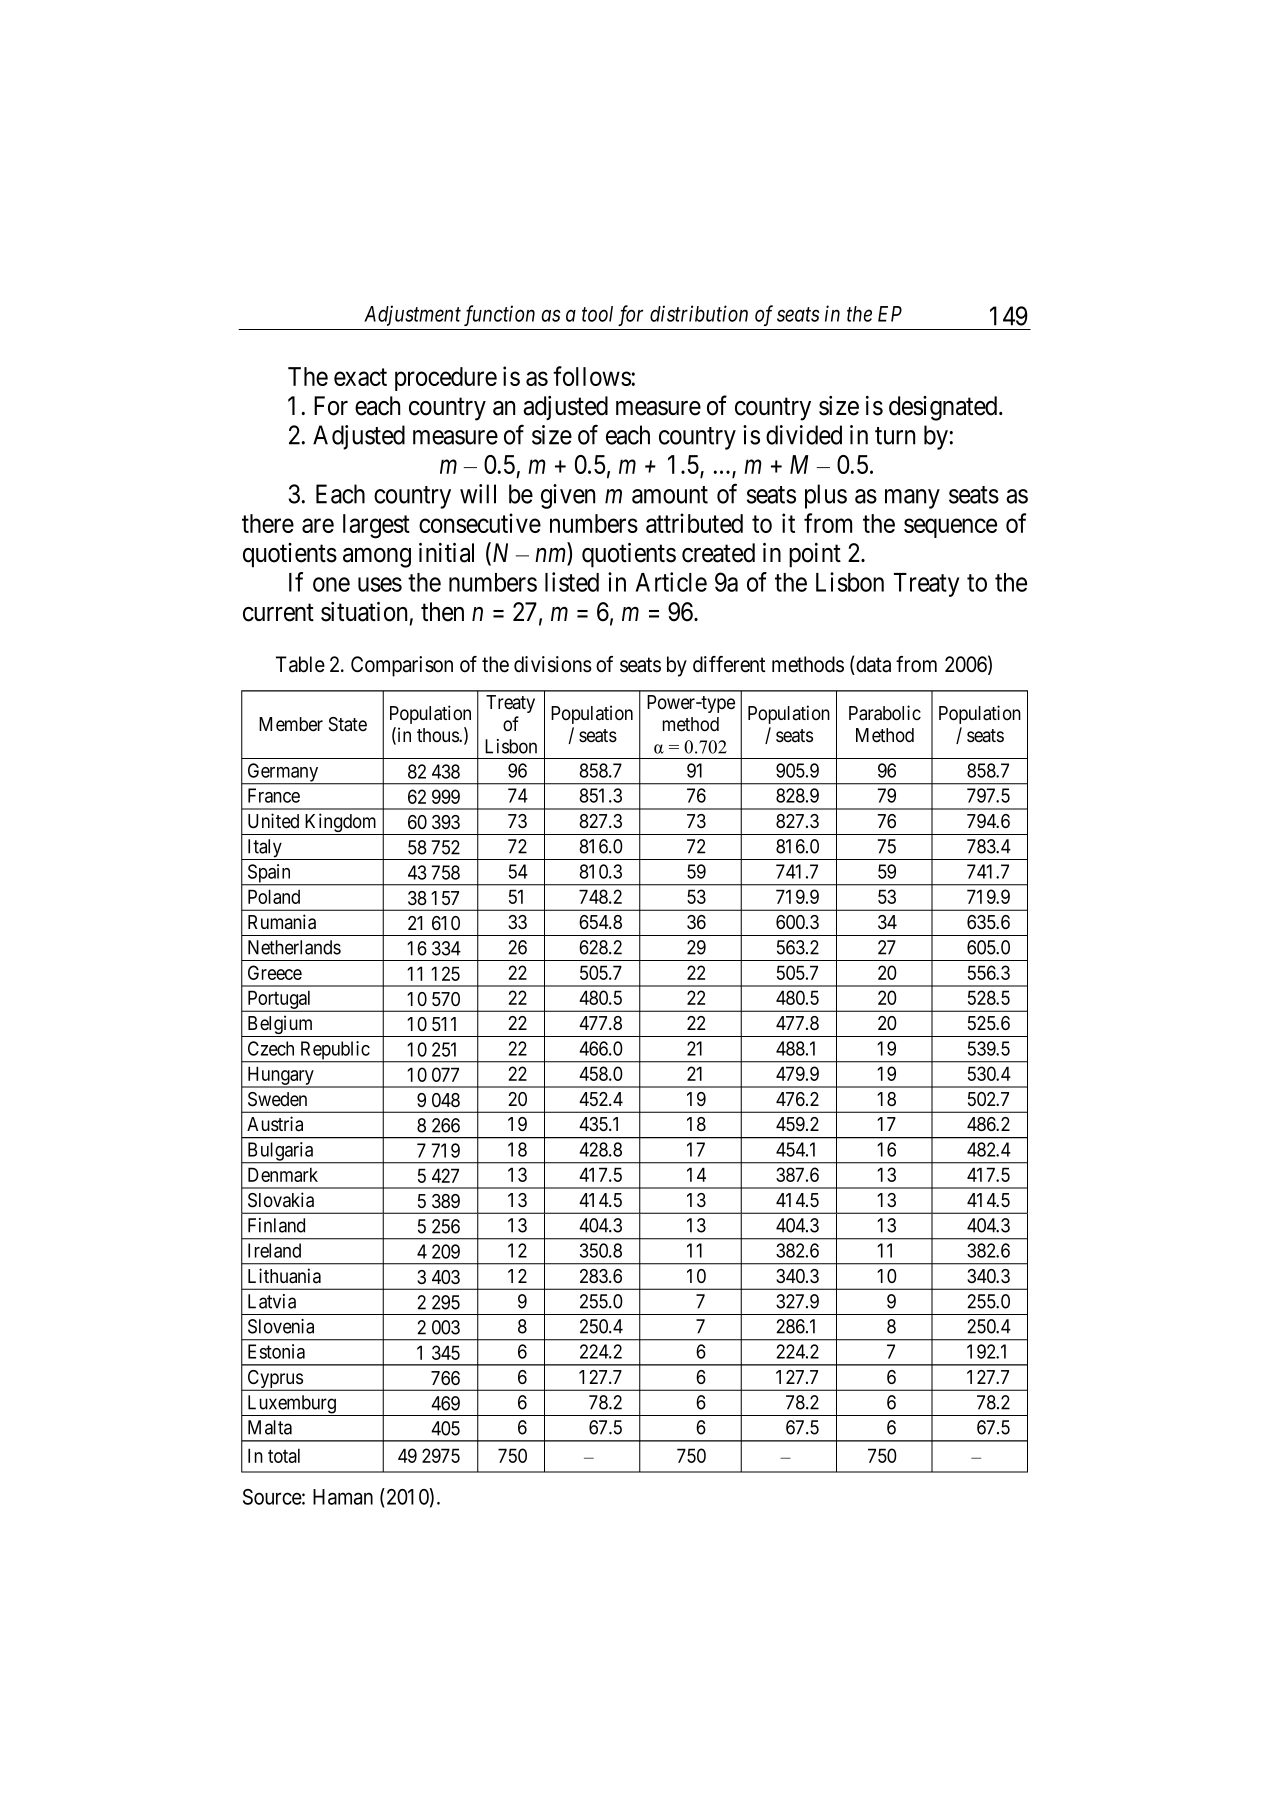 The height and width of the document is (1795, 1269). I want to click on designated, so click(944, 408).
